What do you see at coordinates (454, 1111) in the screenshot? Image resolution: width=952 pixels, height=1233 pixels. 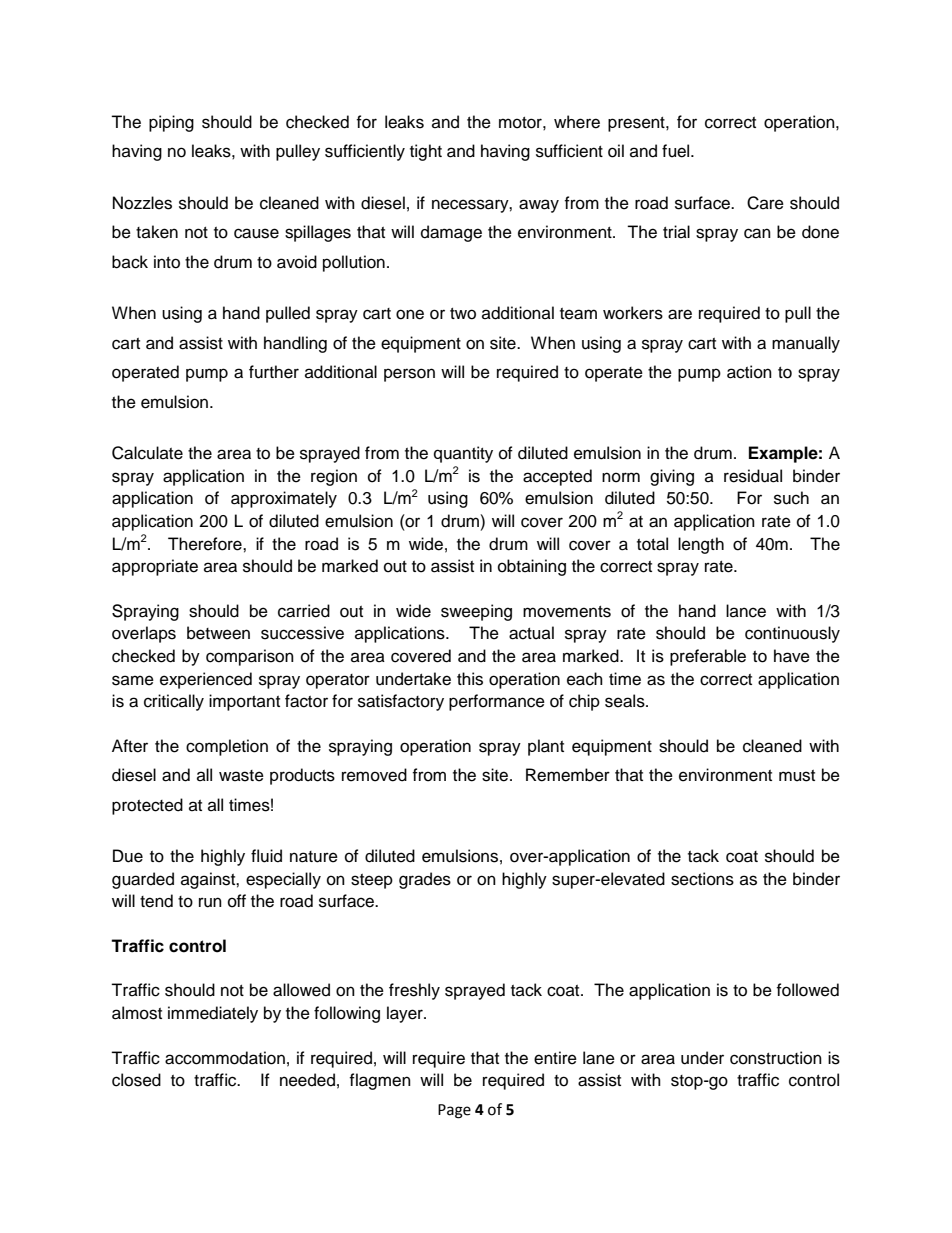 I see `Page` at bounding box center [454, 1111].
